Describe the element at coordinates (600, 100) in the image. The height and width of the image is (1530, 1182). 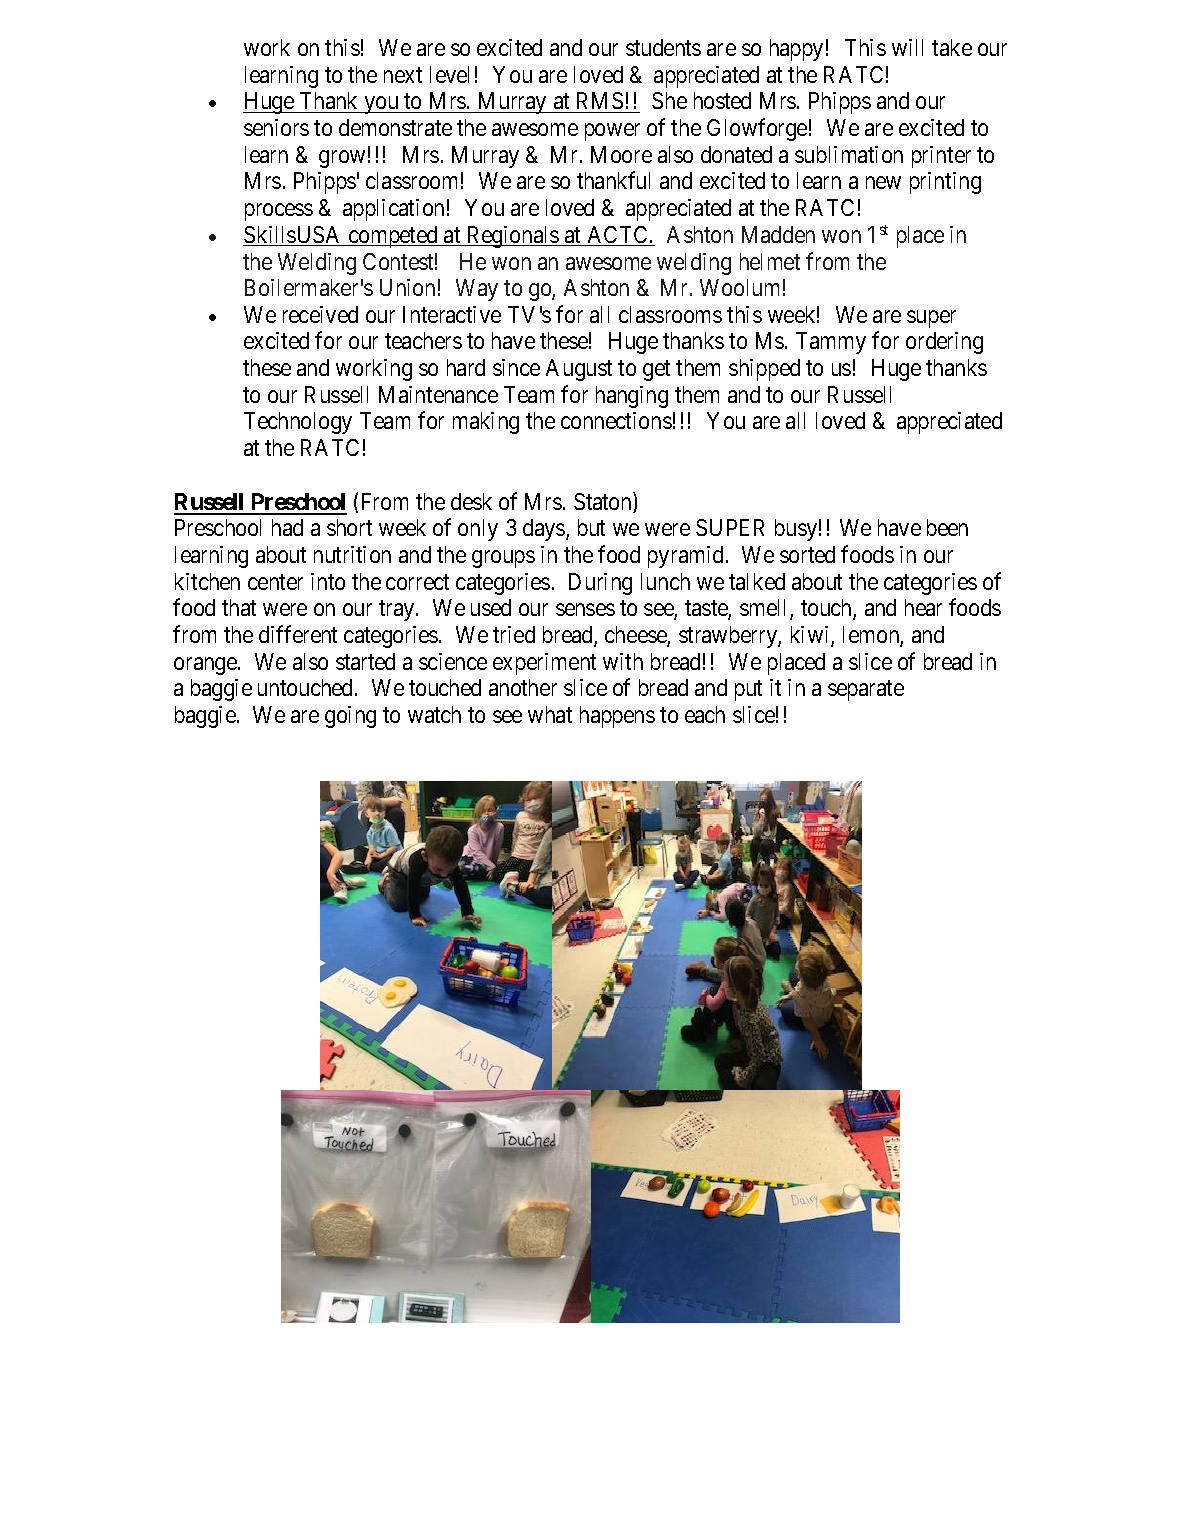
I see `RMS` at that location.
